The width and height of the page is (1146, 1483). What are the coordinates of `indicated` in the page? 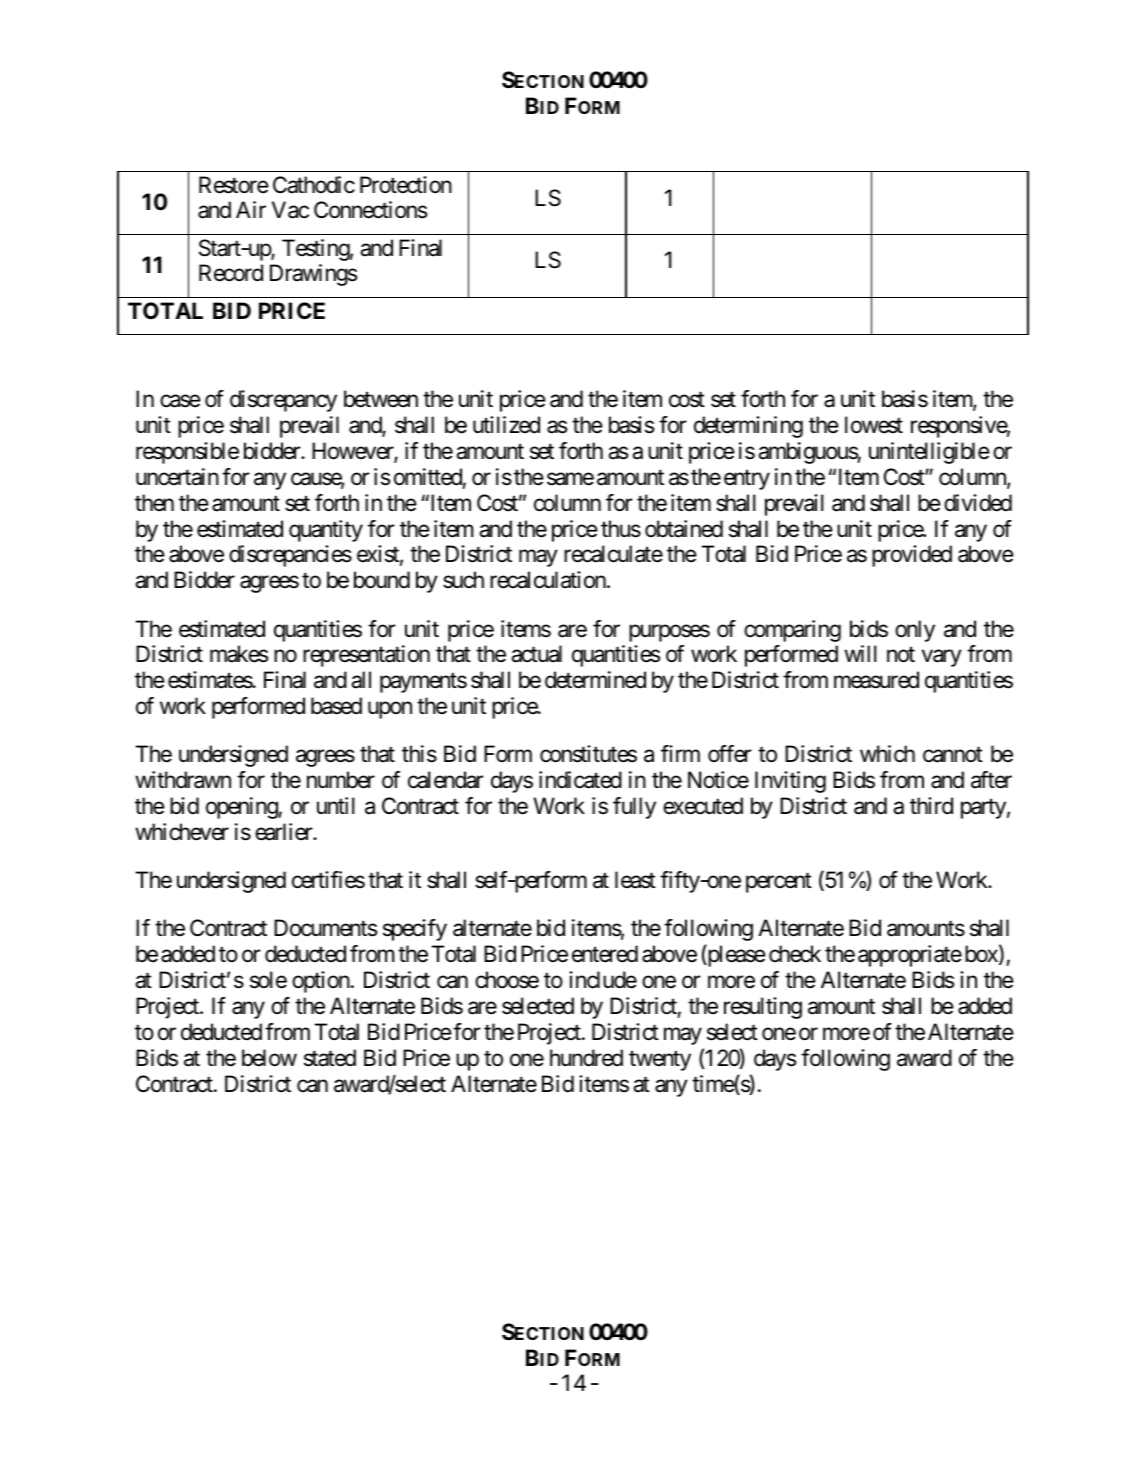 It's located at (580, 780).
